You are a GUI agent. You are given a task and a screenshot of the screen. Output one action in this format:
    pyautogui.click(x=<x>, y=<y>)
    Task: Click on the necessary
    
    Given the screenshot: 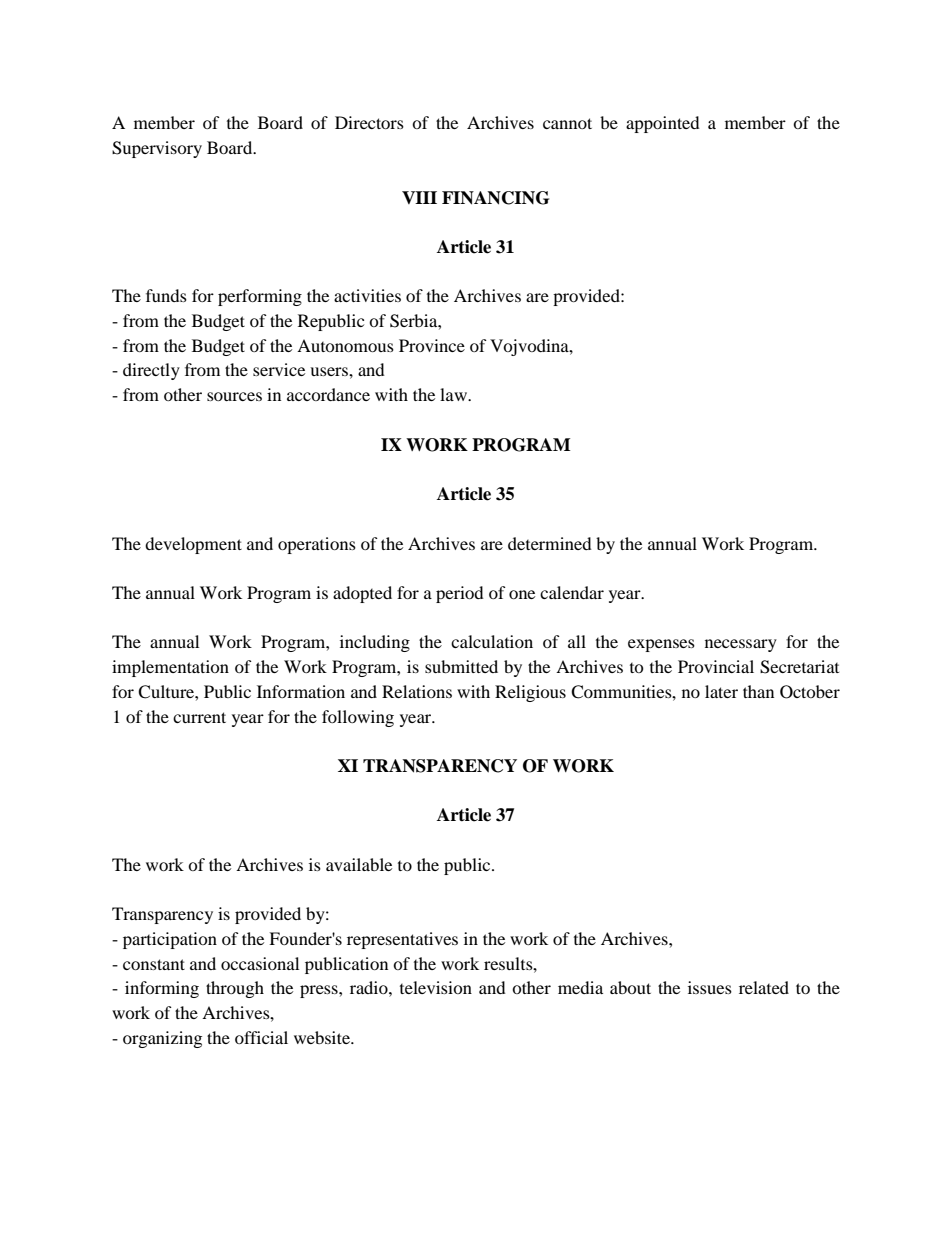 What is the action you would take?
    pyautogui.click(x=741, y=645)
